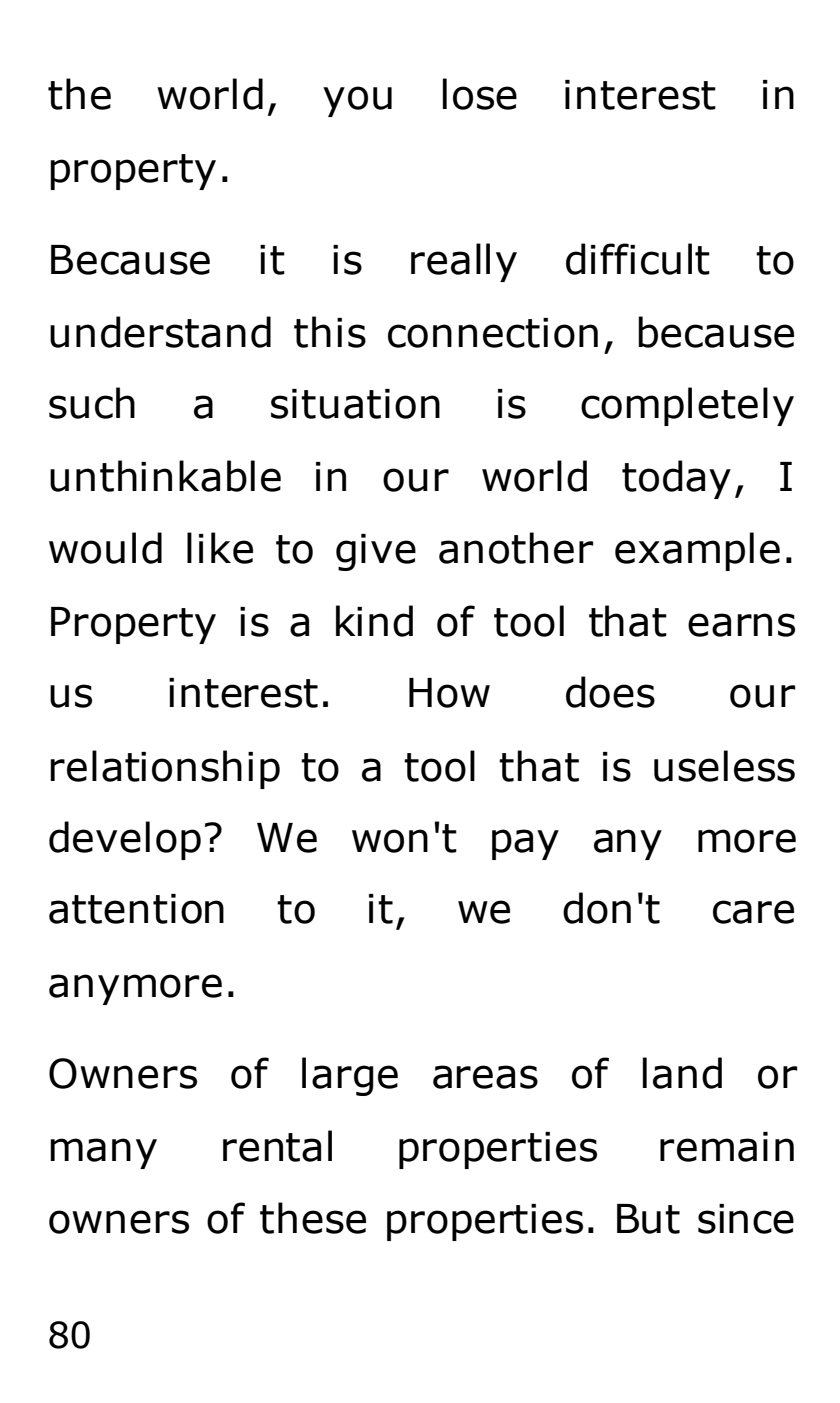 The height and width of the page is (1403, 840). What do you see at coordinates (610, 692) in the page?
I see `does` at bounding box center [610, 692].
